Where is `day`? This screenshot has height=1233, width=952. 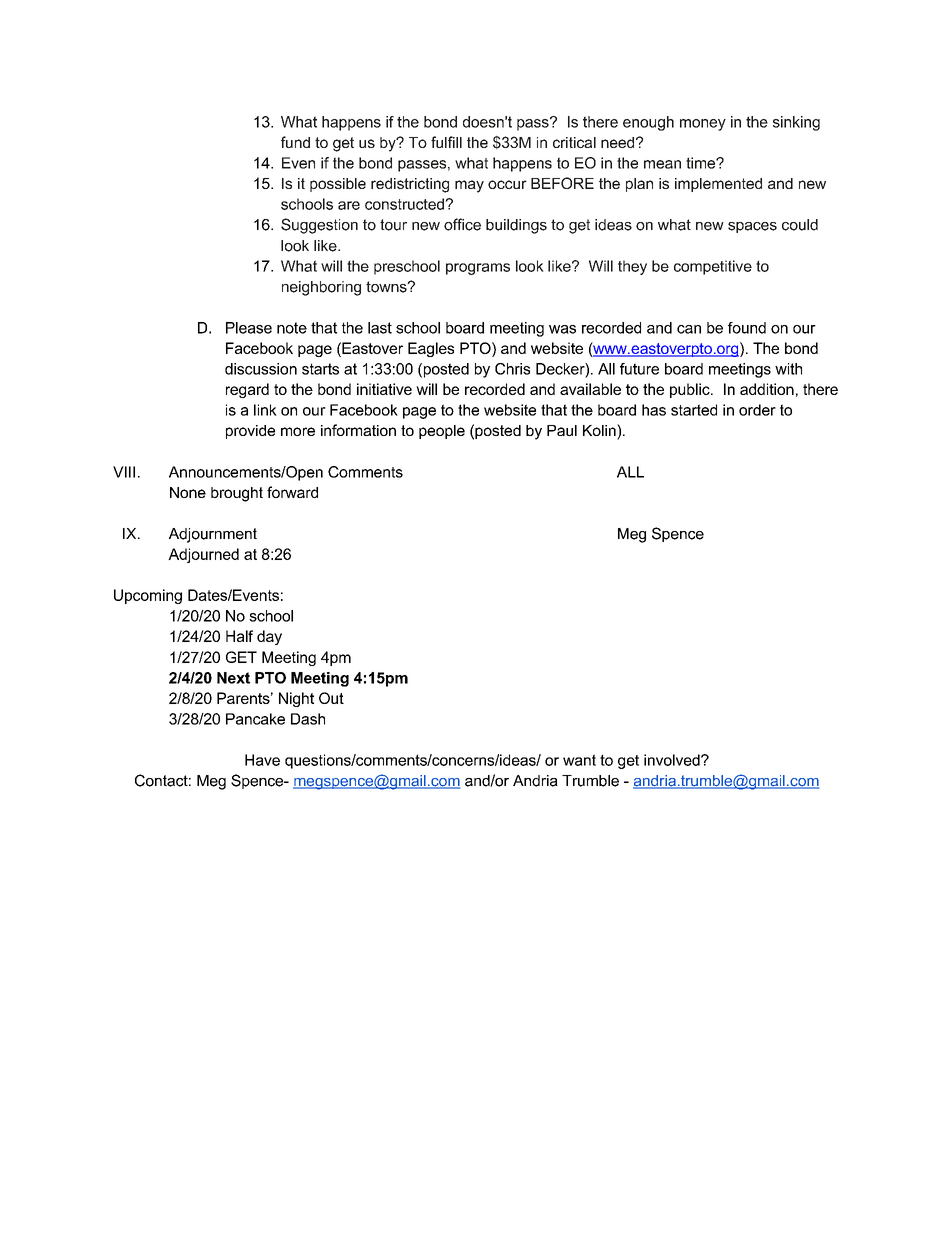 day is located at coordinates (269, 637).
